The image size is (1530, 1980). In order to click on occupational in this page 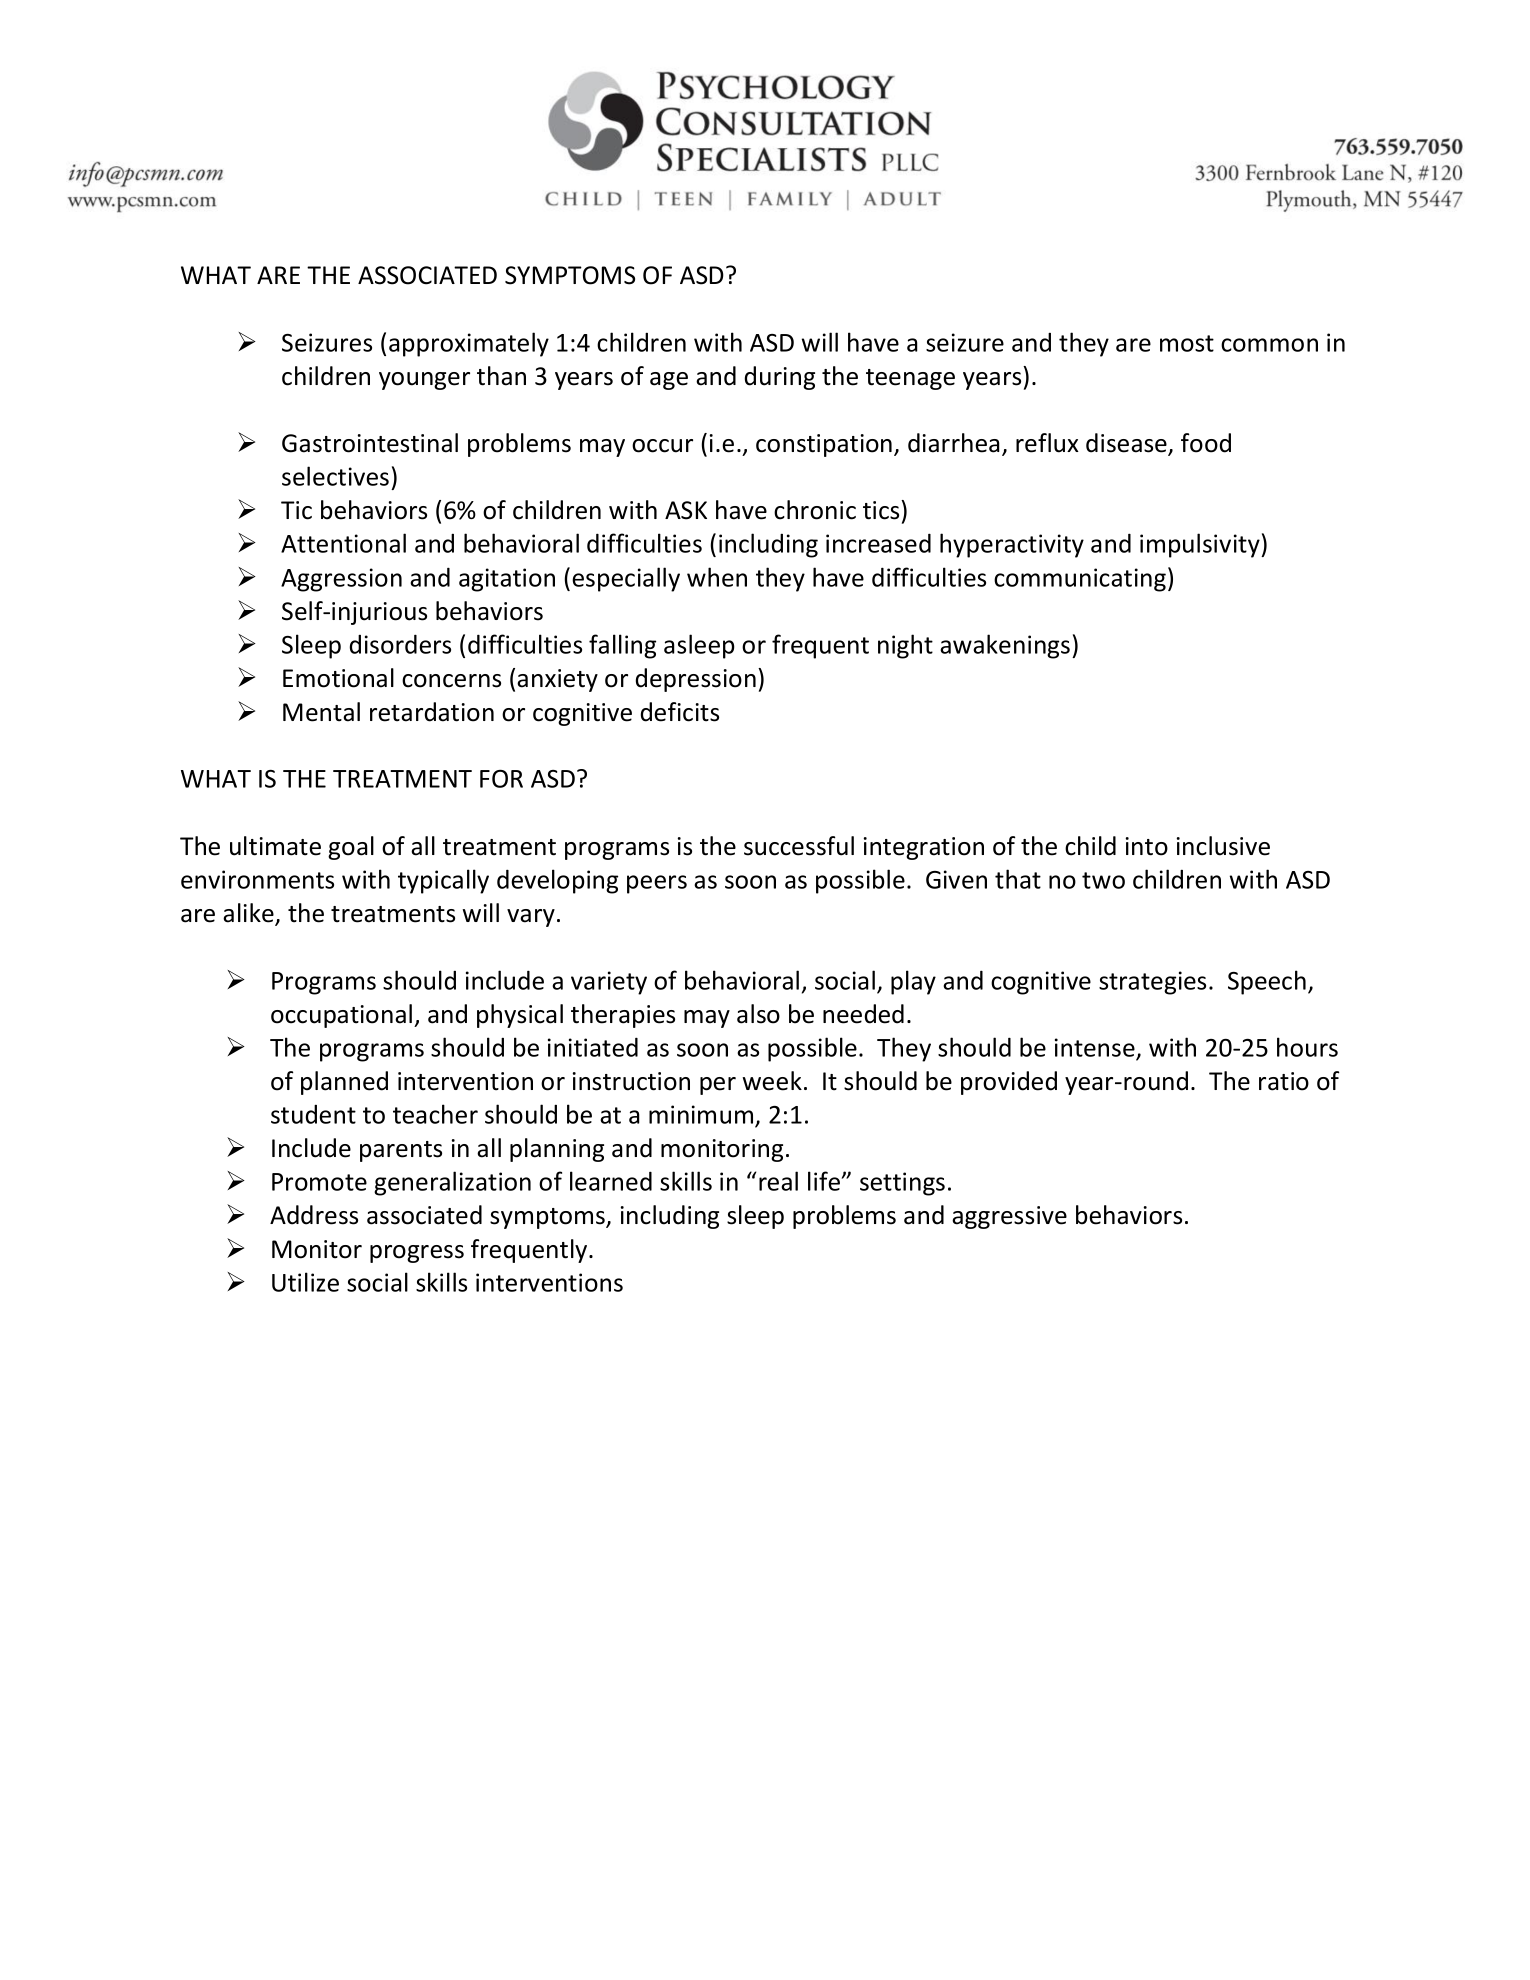, I will do `click(341, 1016)`.
